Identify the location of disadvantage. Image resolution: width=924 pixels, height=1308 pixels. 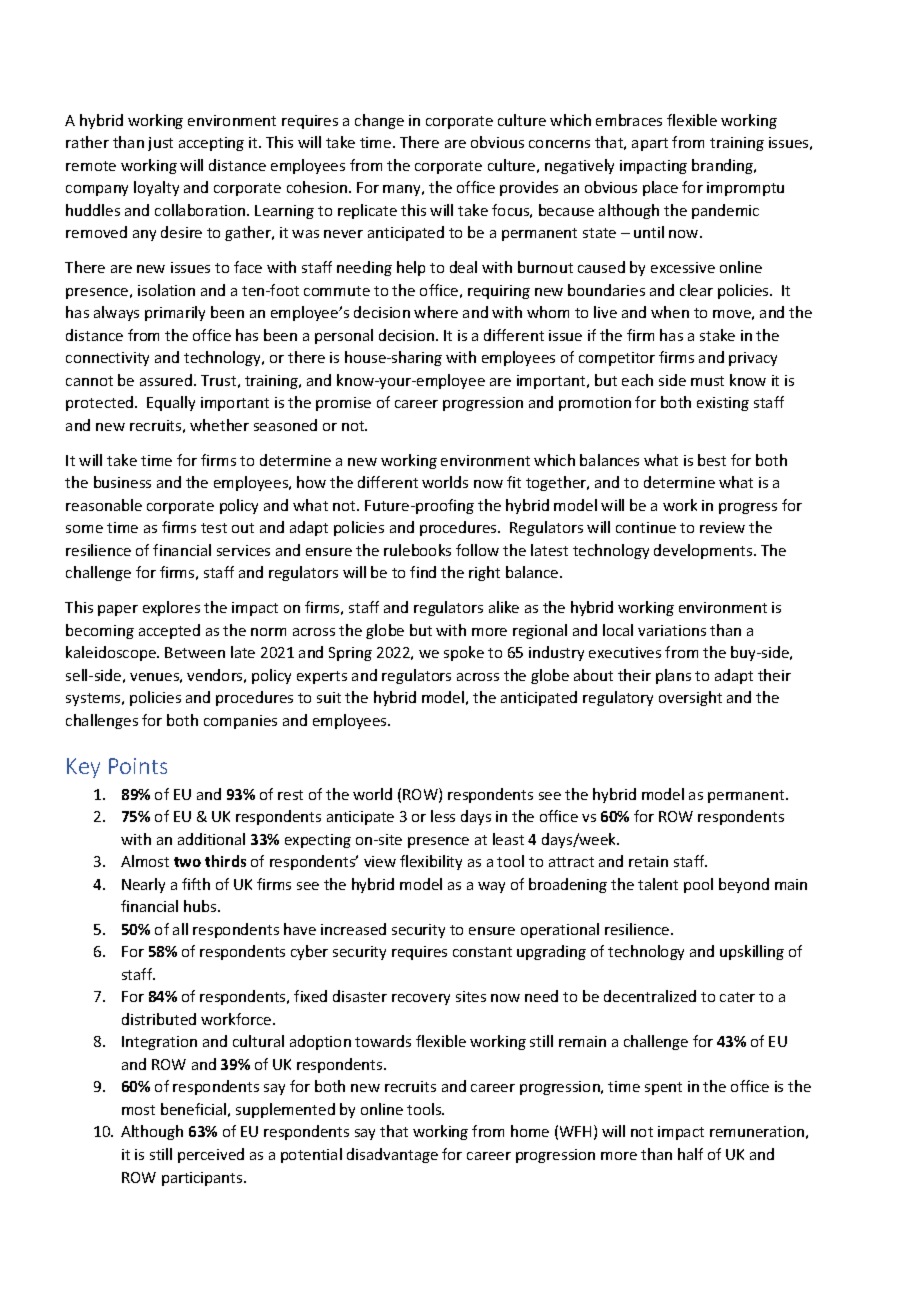
(392, 1155).
